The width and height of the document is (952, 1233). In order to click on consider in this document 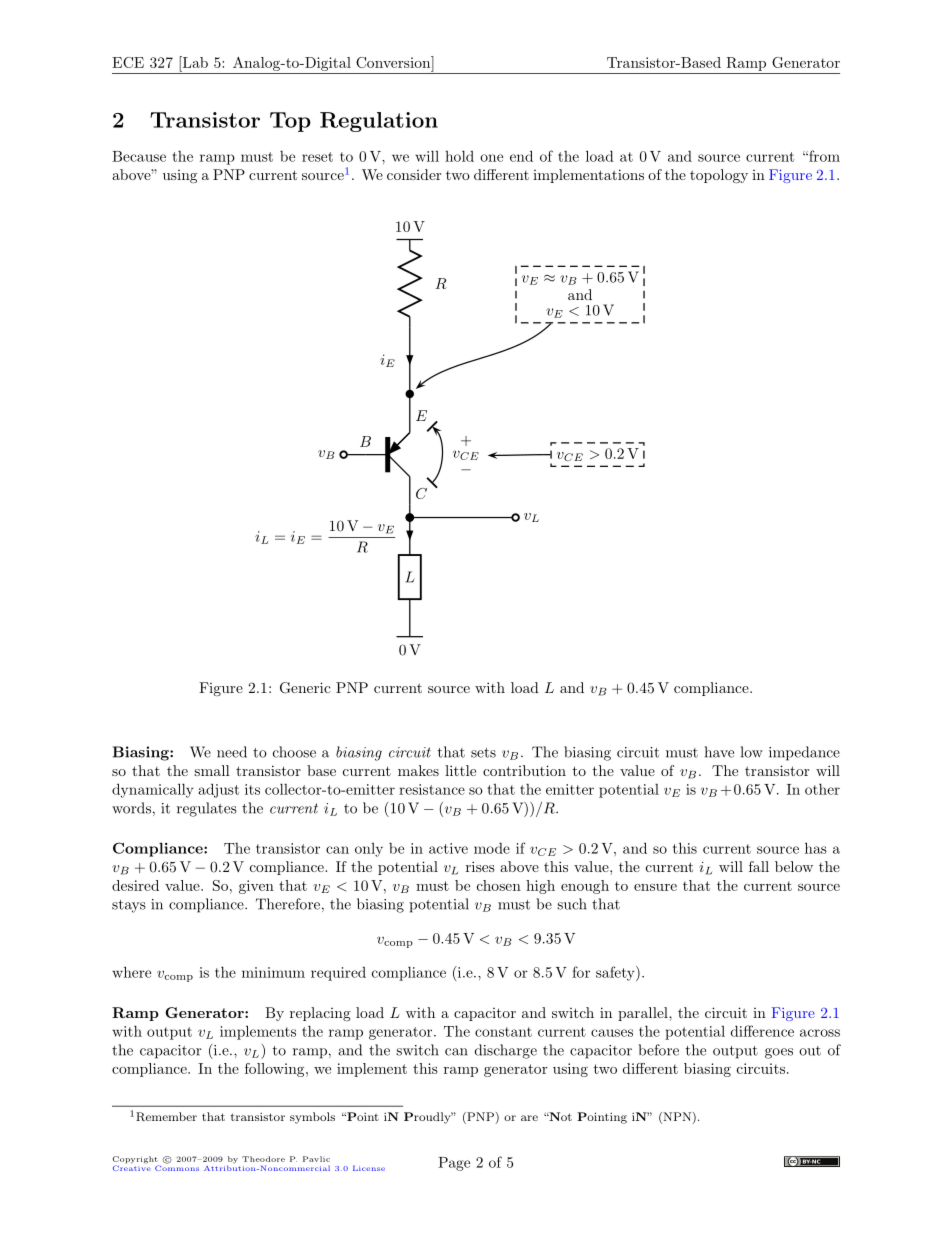, I will do `click(414, 174)`.
